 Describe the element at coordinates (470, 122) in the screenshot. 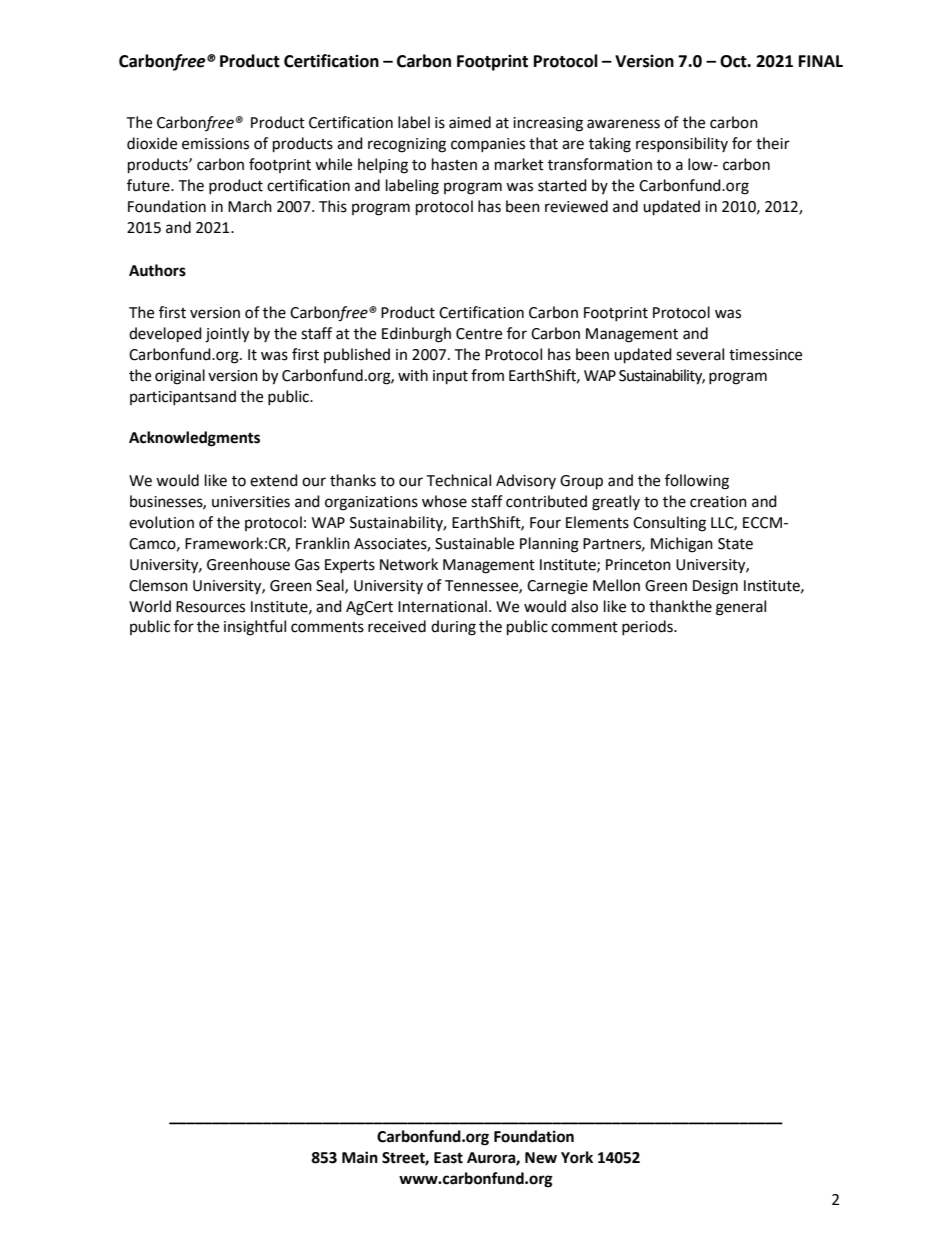

I see `aimed` at that location.
